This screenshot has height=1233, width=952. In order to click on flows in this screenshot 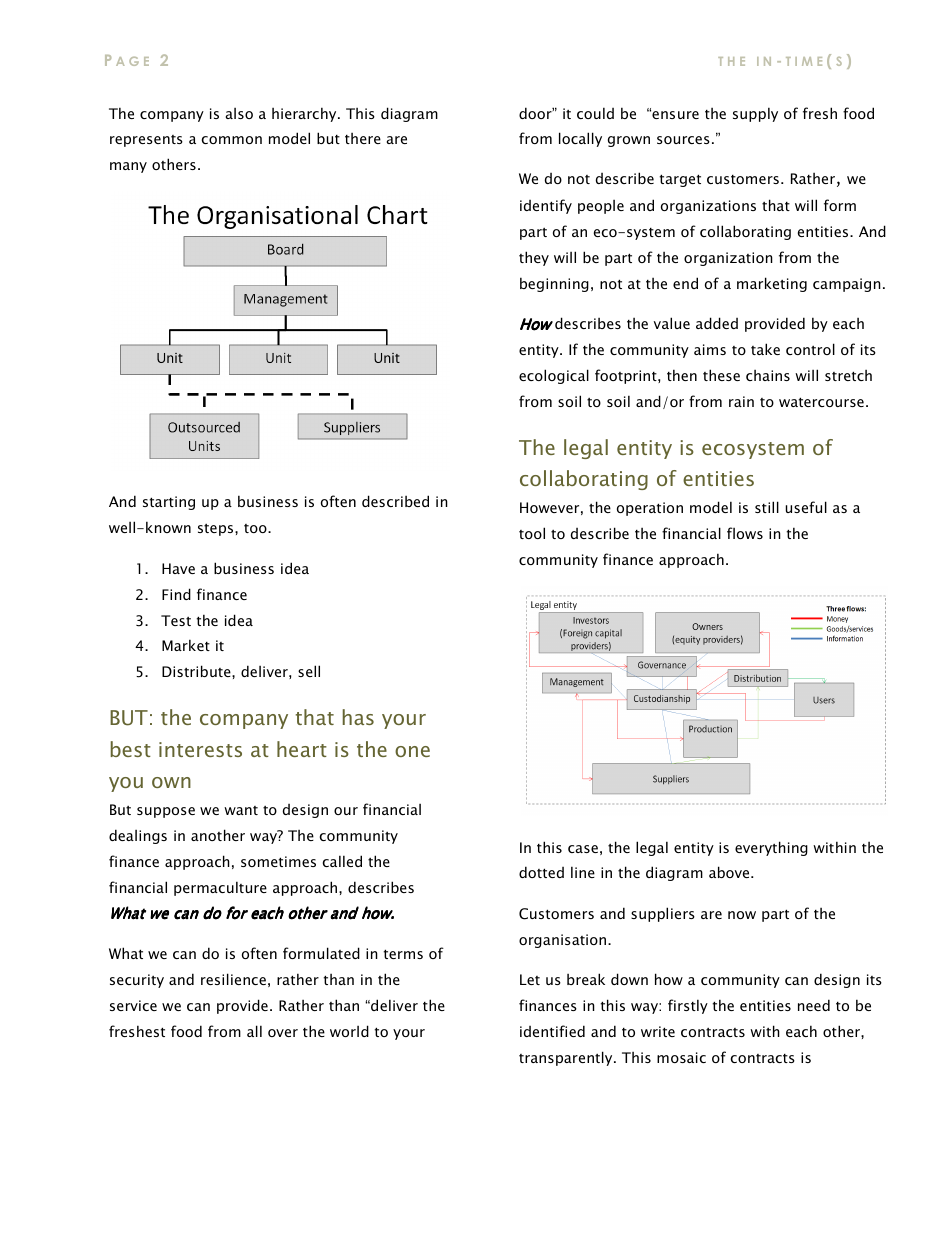, I will do `click(745, 533)`.
